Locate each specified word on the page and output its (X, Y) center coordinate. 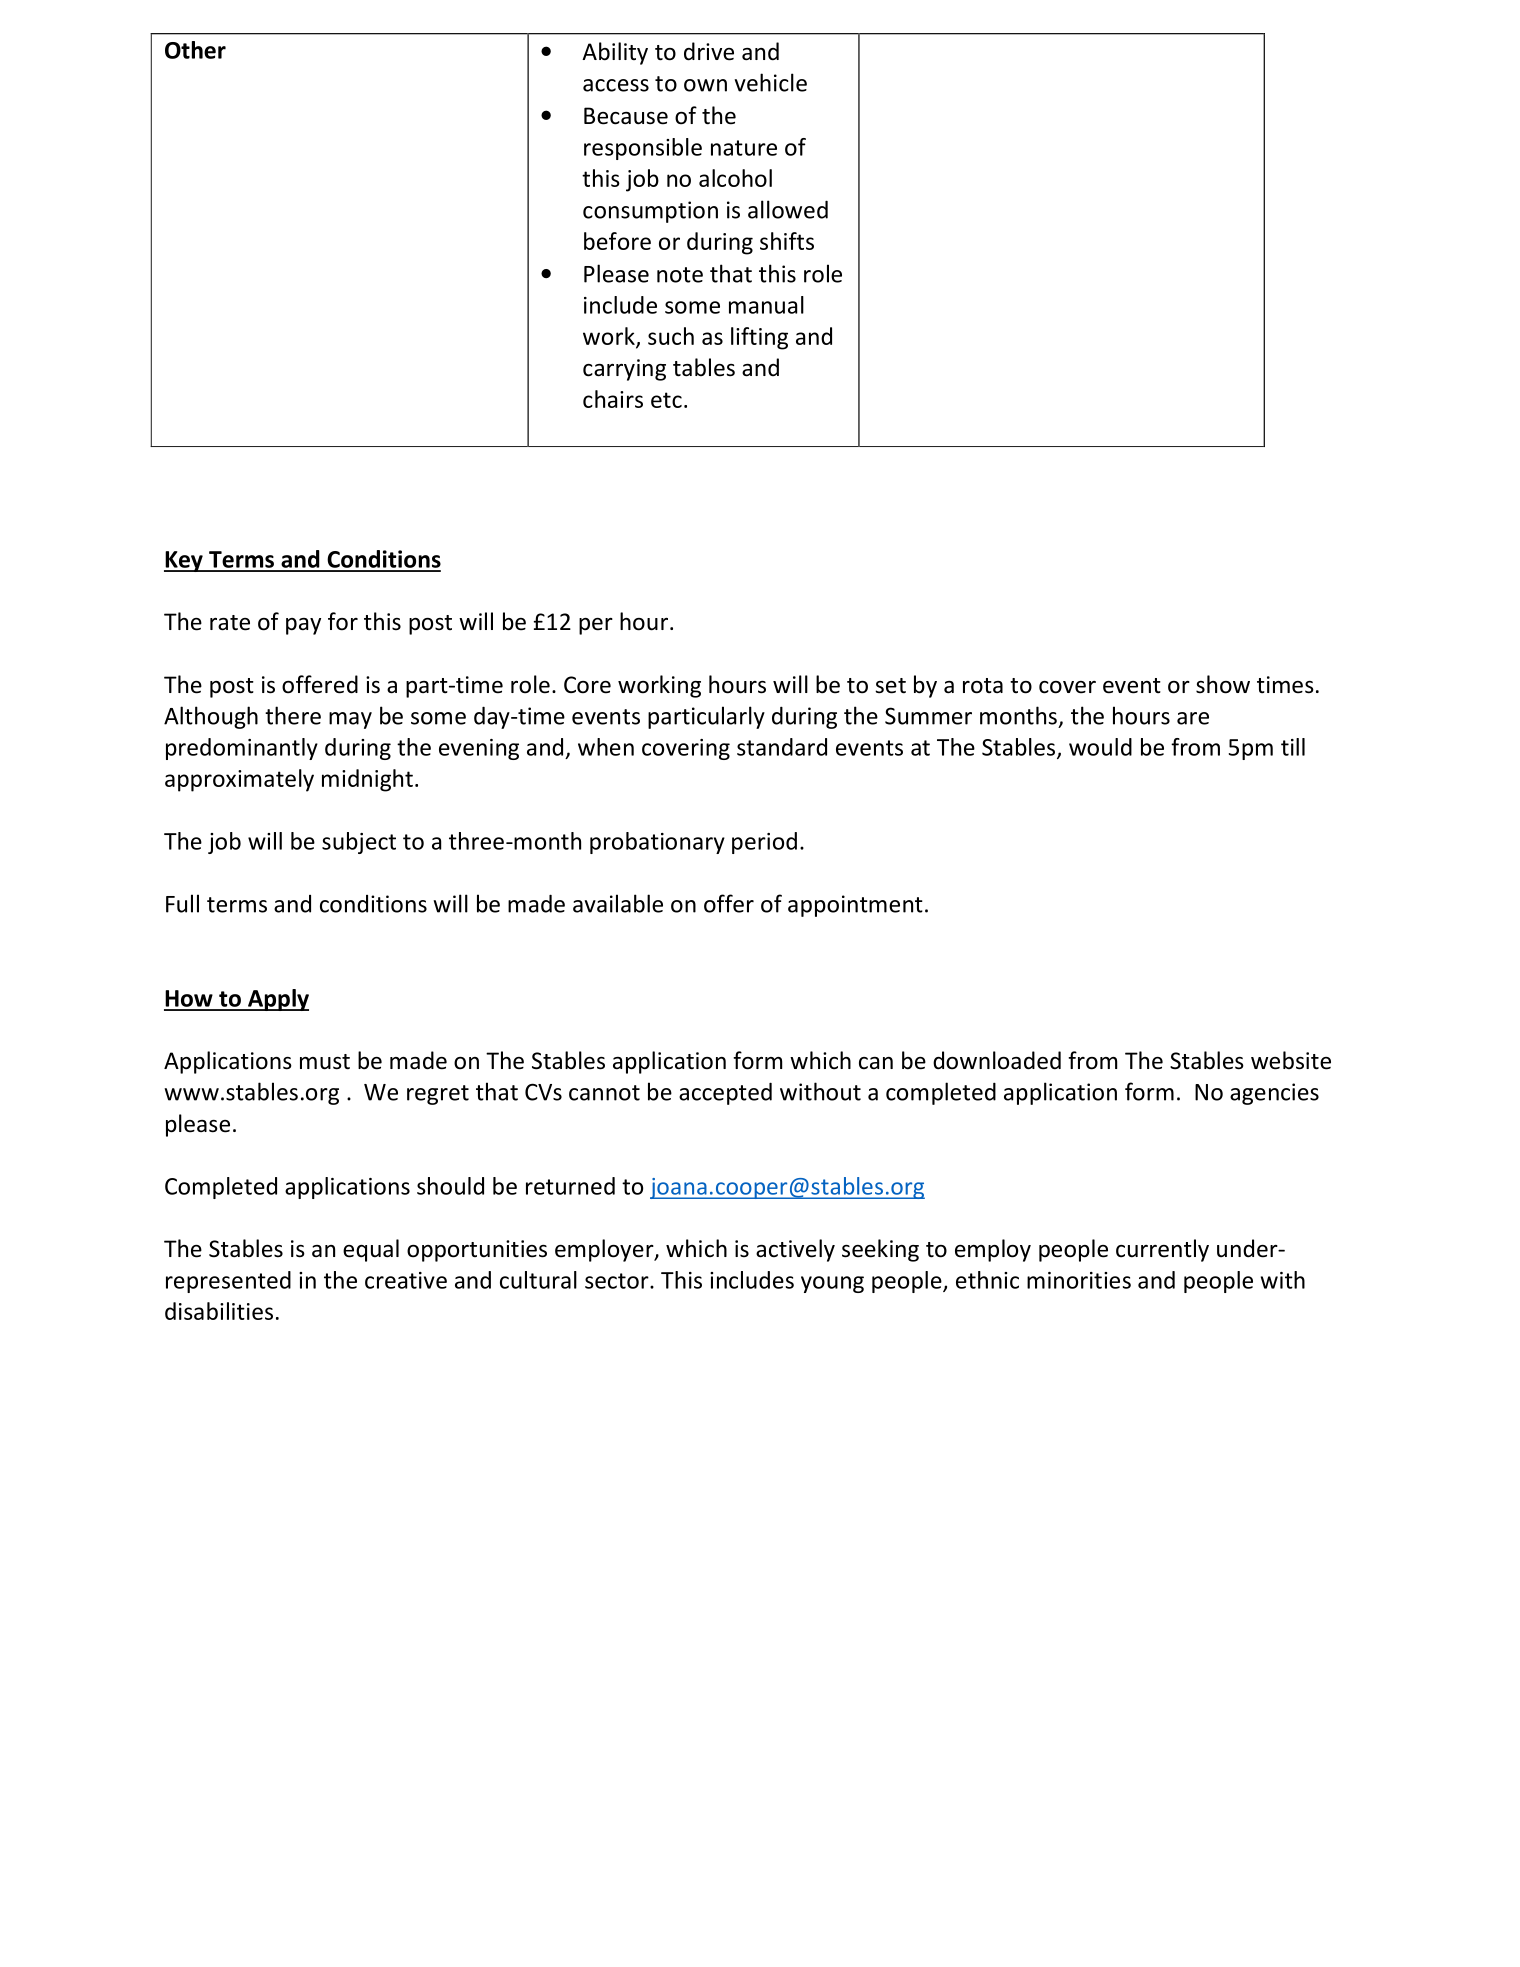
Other (195, 50)
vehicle (770, 82)
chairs (613, 399)
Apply (277, 1000)
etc (666, 400)
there (293, 715)
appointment (855, 906)
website (1291, 1060)
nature (744, 148)
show (1223, 684)
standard (782, 747)
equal (371, 1250)
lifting (759, 338)
